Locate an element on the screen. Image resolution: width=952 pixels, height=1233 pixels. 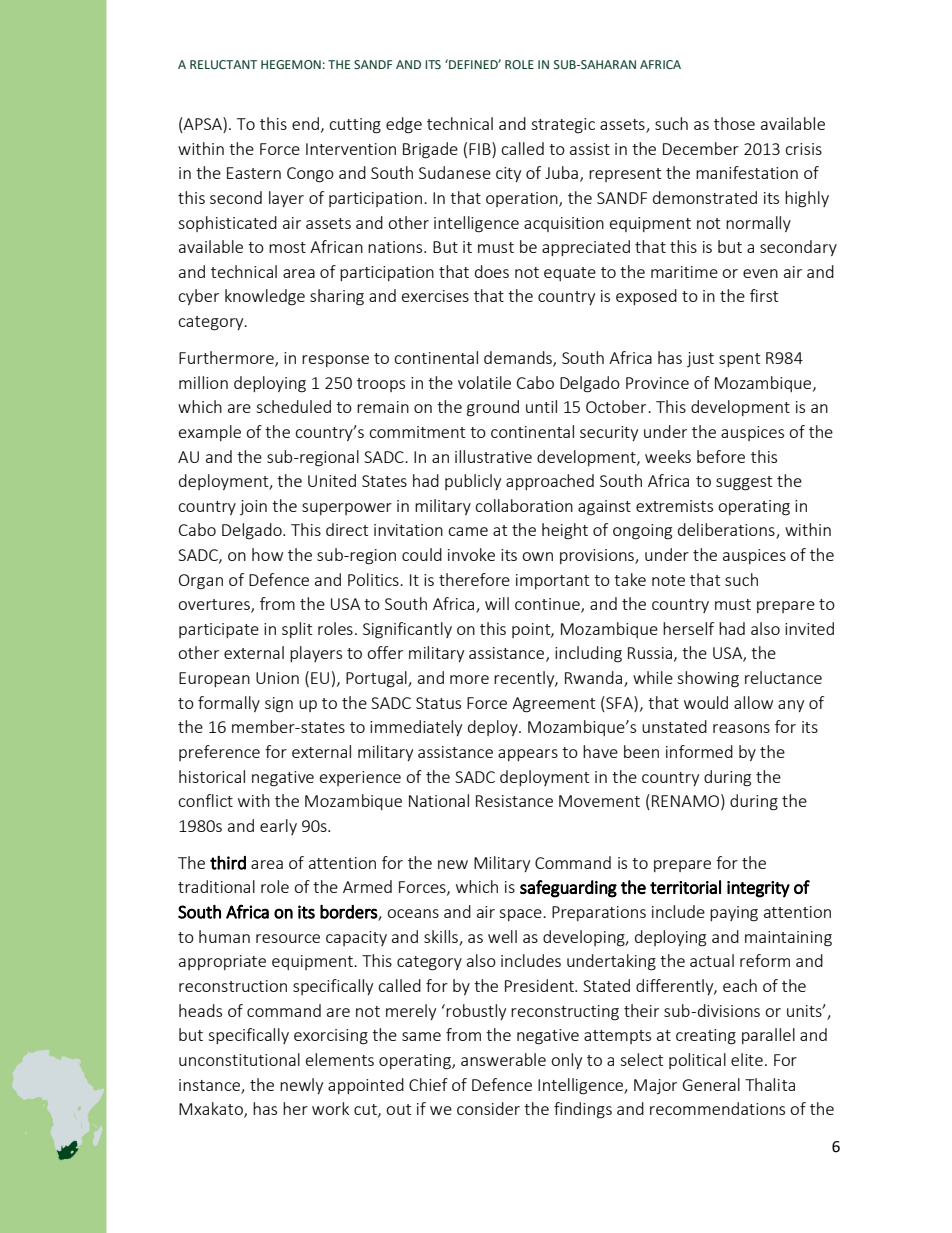
answerable is located at coordinates (503, 1059).
